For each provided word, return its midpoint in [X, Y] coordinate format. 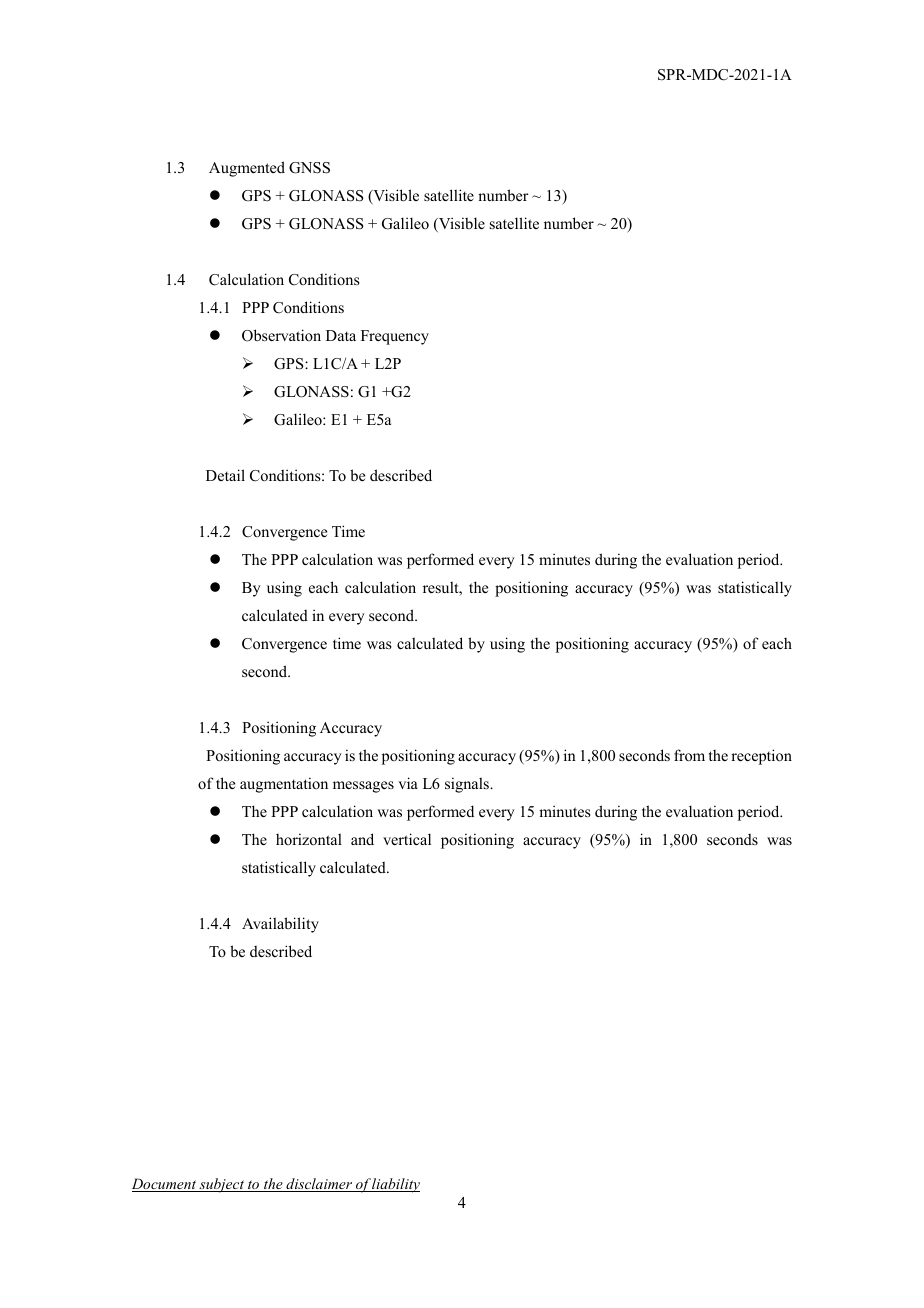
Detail [225, 475]
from [689, 755]
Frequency [395, 337]
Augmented [247, 169]
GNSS [309, 168]
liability [395, 1185]
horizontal [309, 839]
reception [761, 757]
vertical [407, 839]
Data [341, 335]
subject [222, 1185]
